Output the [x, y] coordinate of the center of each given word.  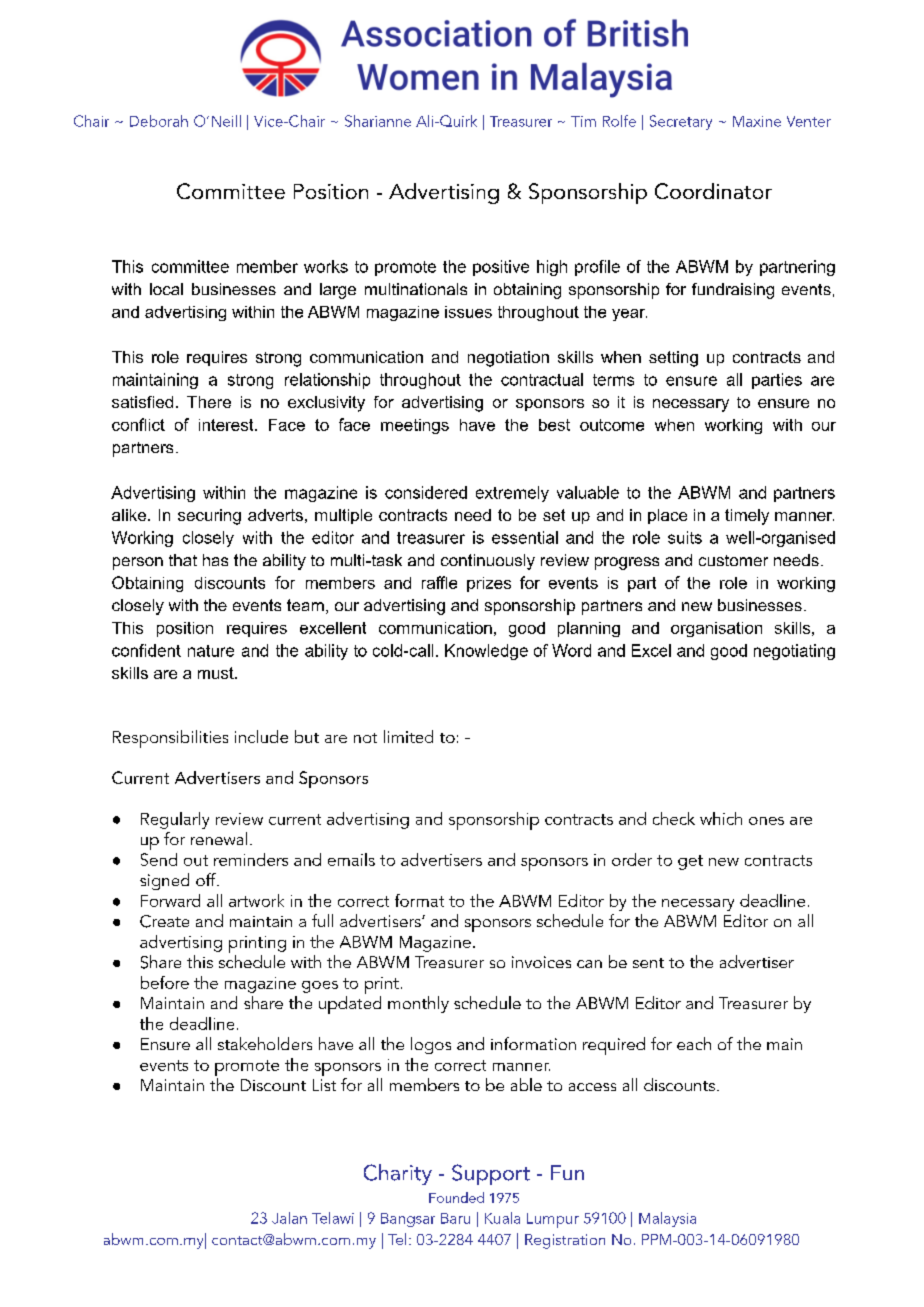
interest [227, 425]
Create [164, 921]
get [690, 862]
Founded [456, 1197]
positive [501, 268]
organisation [716, 629]
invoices [541, 962]
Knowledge [486, 652]
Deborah [159, 121]
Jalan [289, 1218]
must [217, 673]
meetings [415, 426]
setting [673, 359]
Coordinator [713, 191]
